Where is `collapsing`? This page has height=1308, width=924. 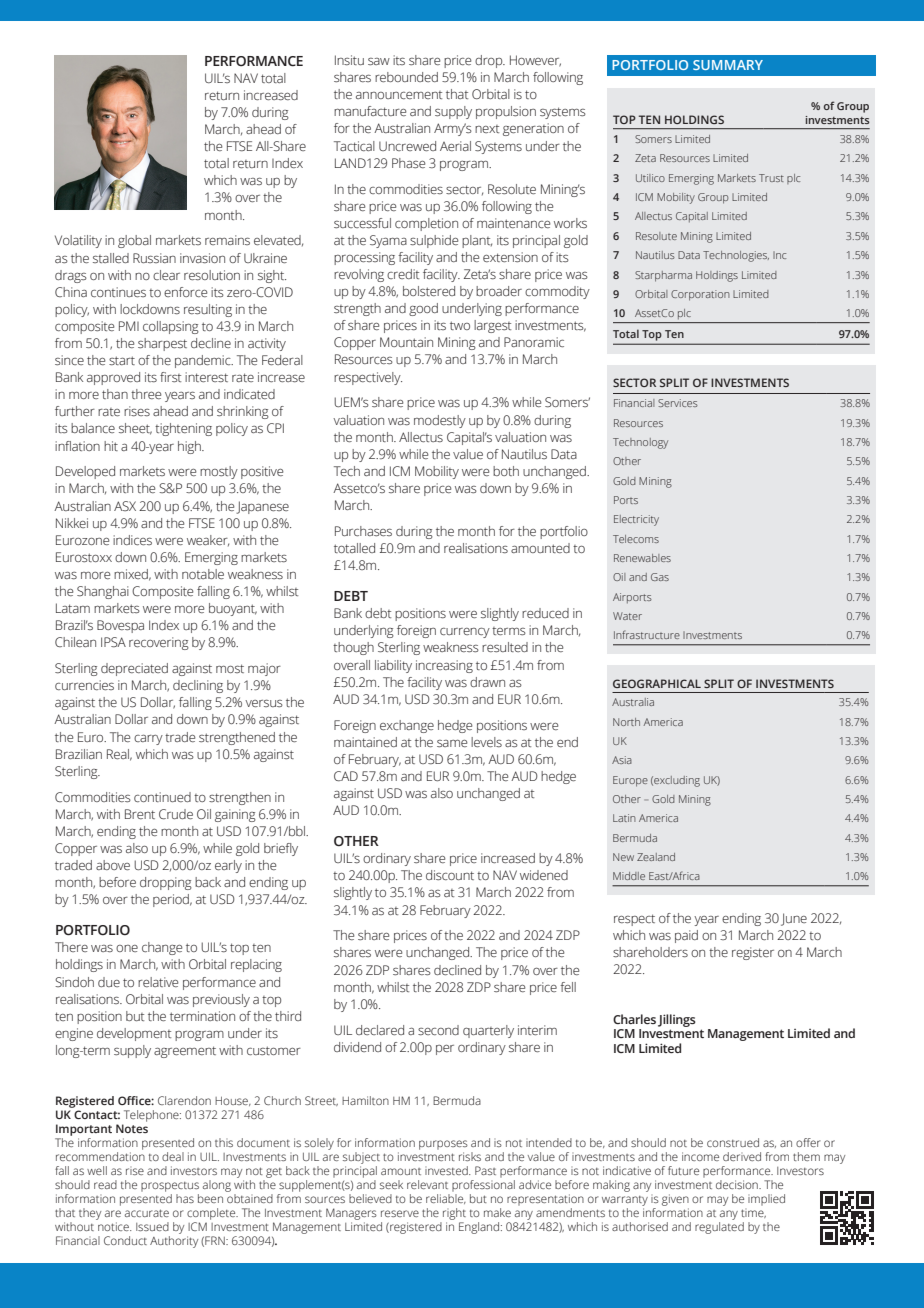
collapsing is located at coordinates (171, 327).
